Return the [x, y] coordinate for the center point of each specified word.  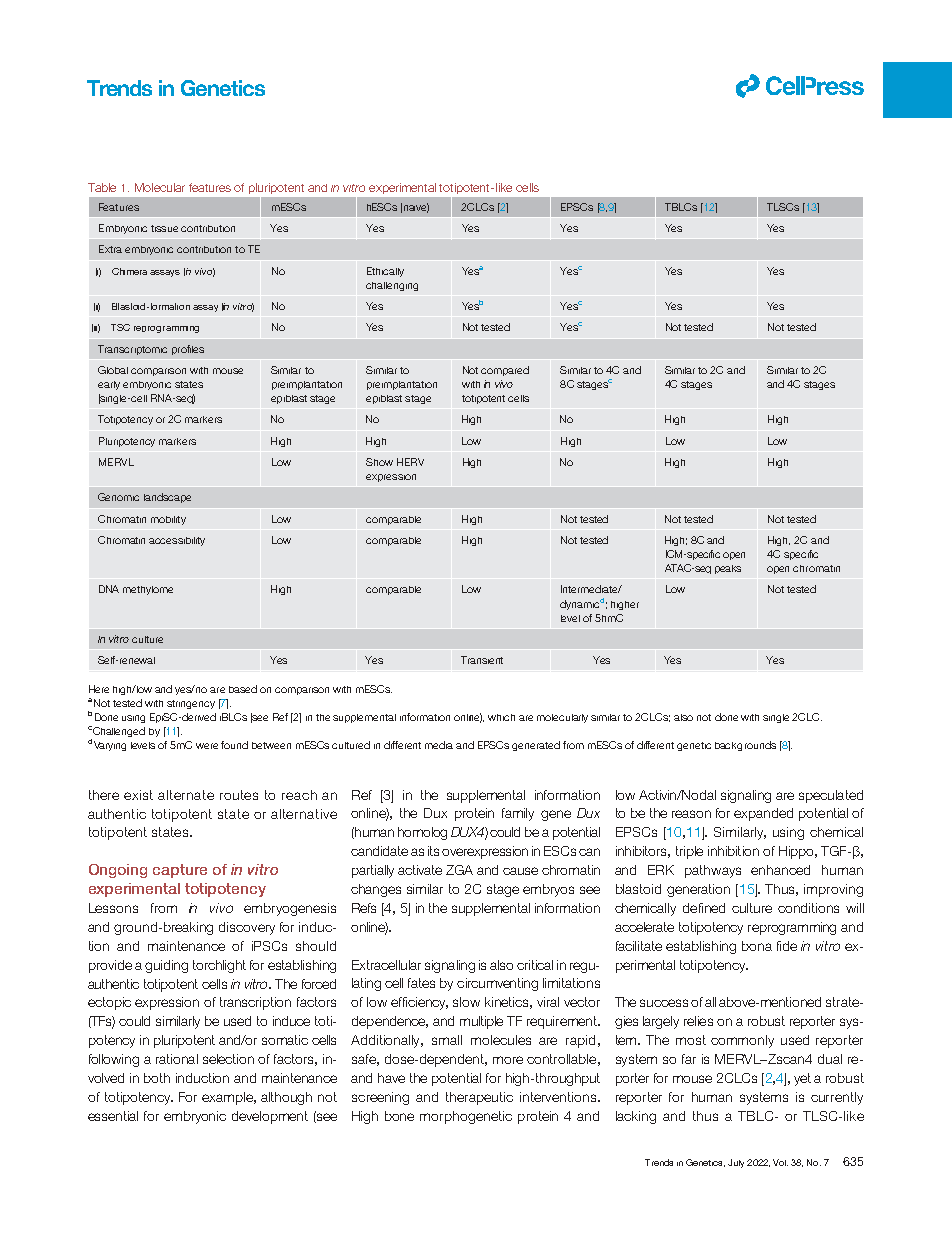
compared [505, 371]
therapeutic [479, 1098]
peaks [728, 569]
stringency [191, 704]
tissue [164, 228]
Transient [482, 660]
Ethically [385, 272]
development [270, 1117]
